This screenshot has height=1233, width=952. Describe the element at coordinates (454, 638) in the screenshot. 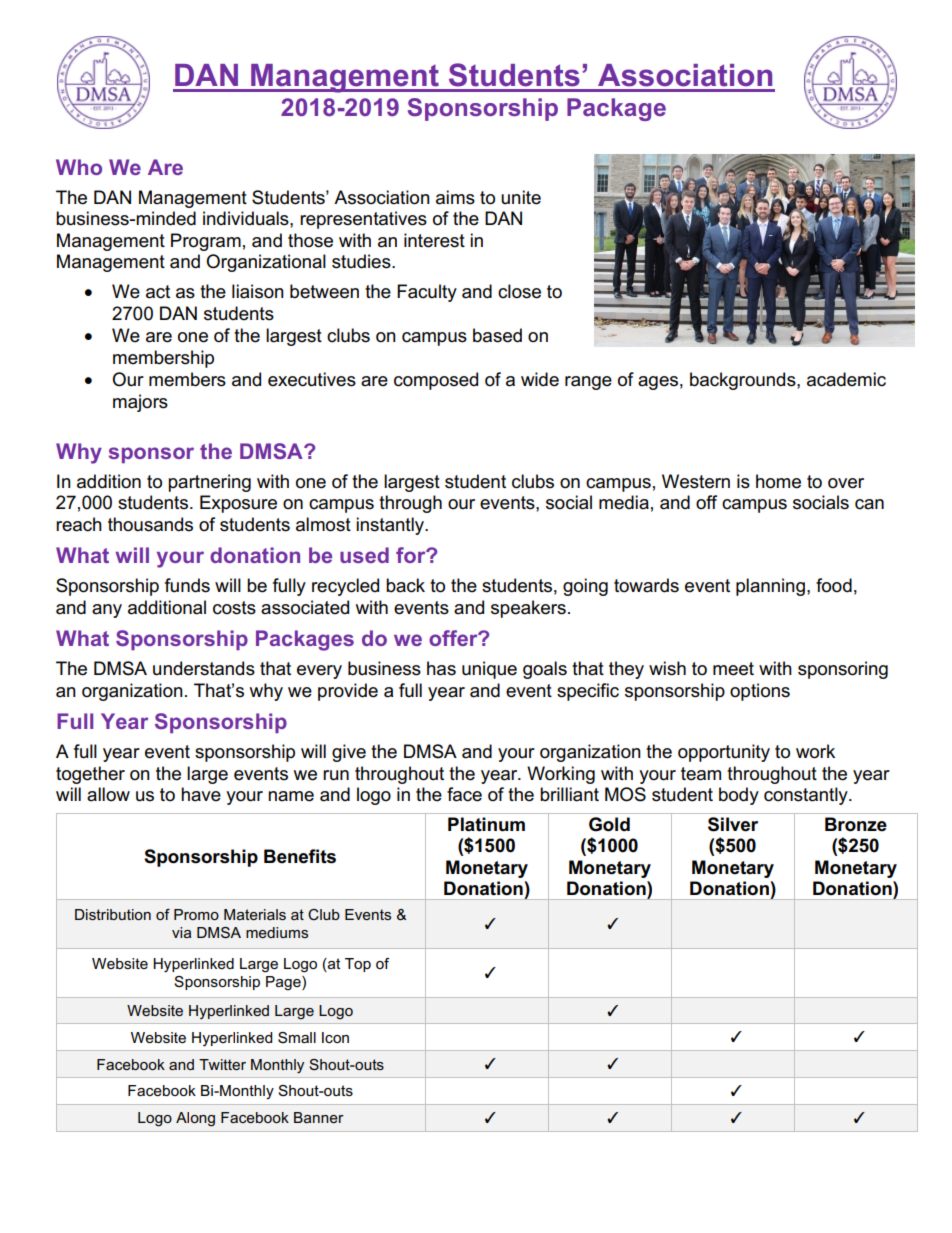

I see `offer` at that location.
